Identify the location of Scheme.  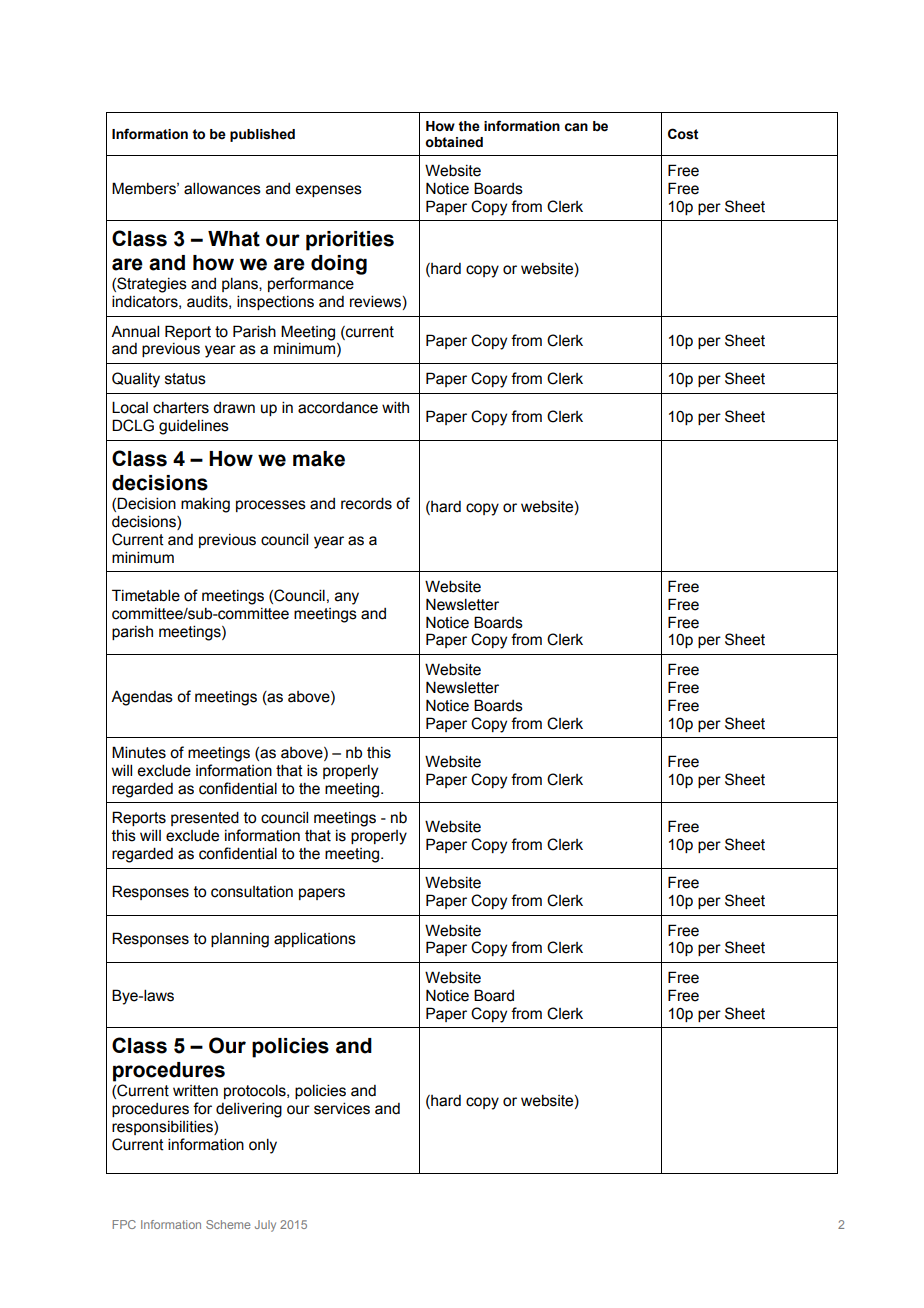
(228, 1224).
